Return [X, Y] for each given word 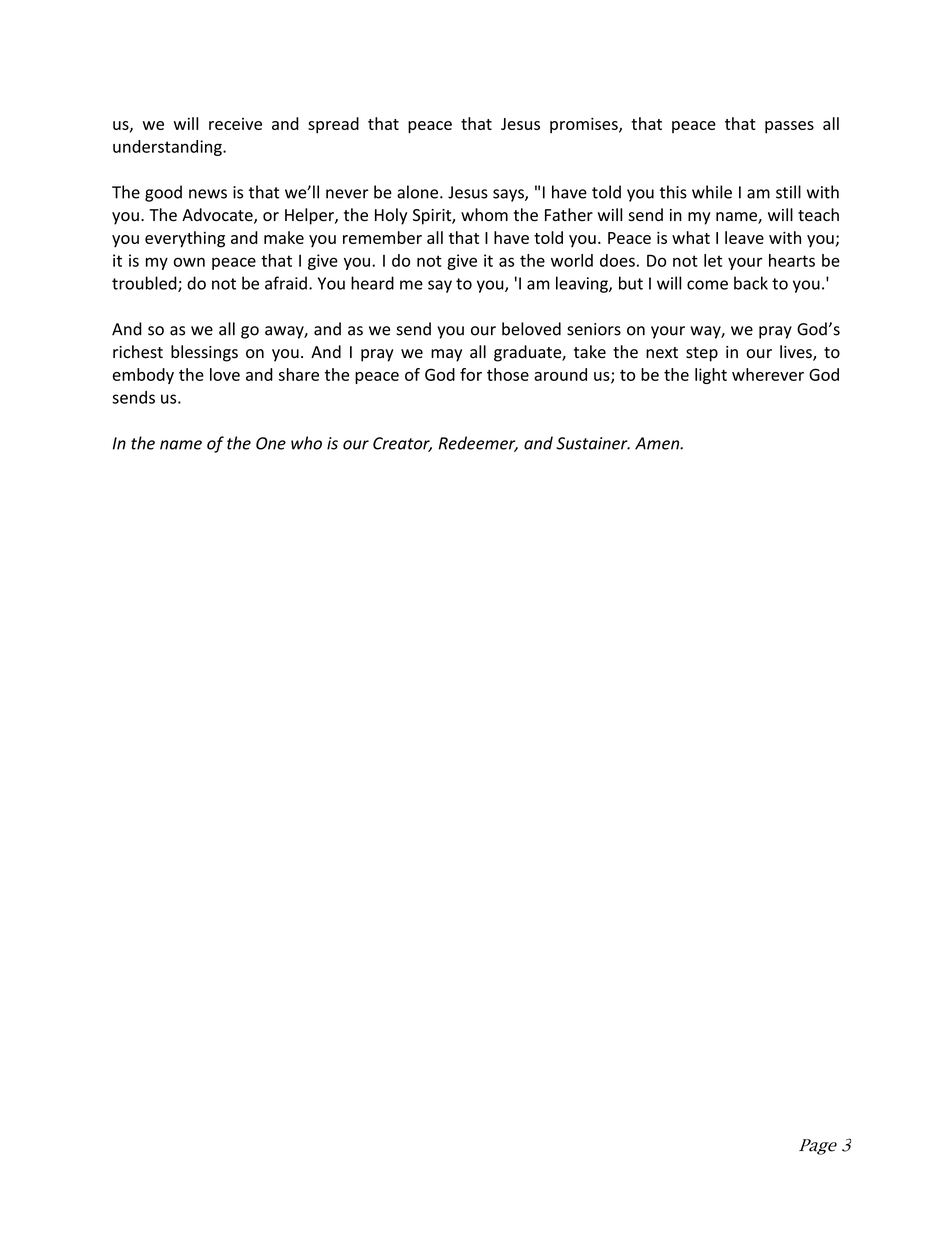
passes [789, 127]
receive [235, 124]
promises [585, 125]
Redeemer [478, 444]
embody [143, 376]
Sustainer [593, 443]
